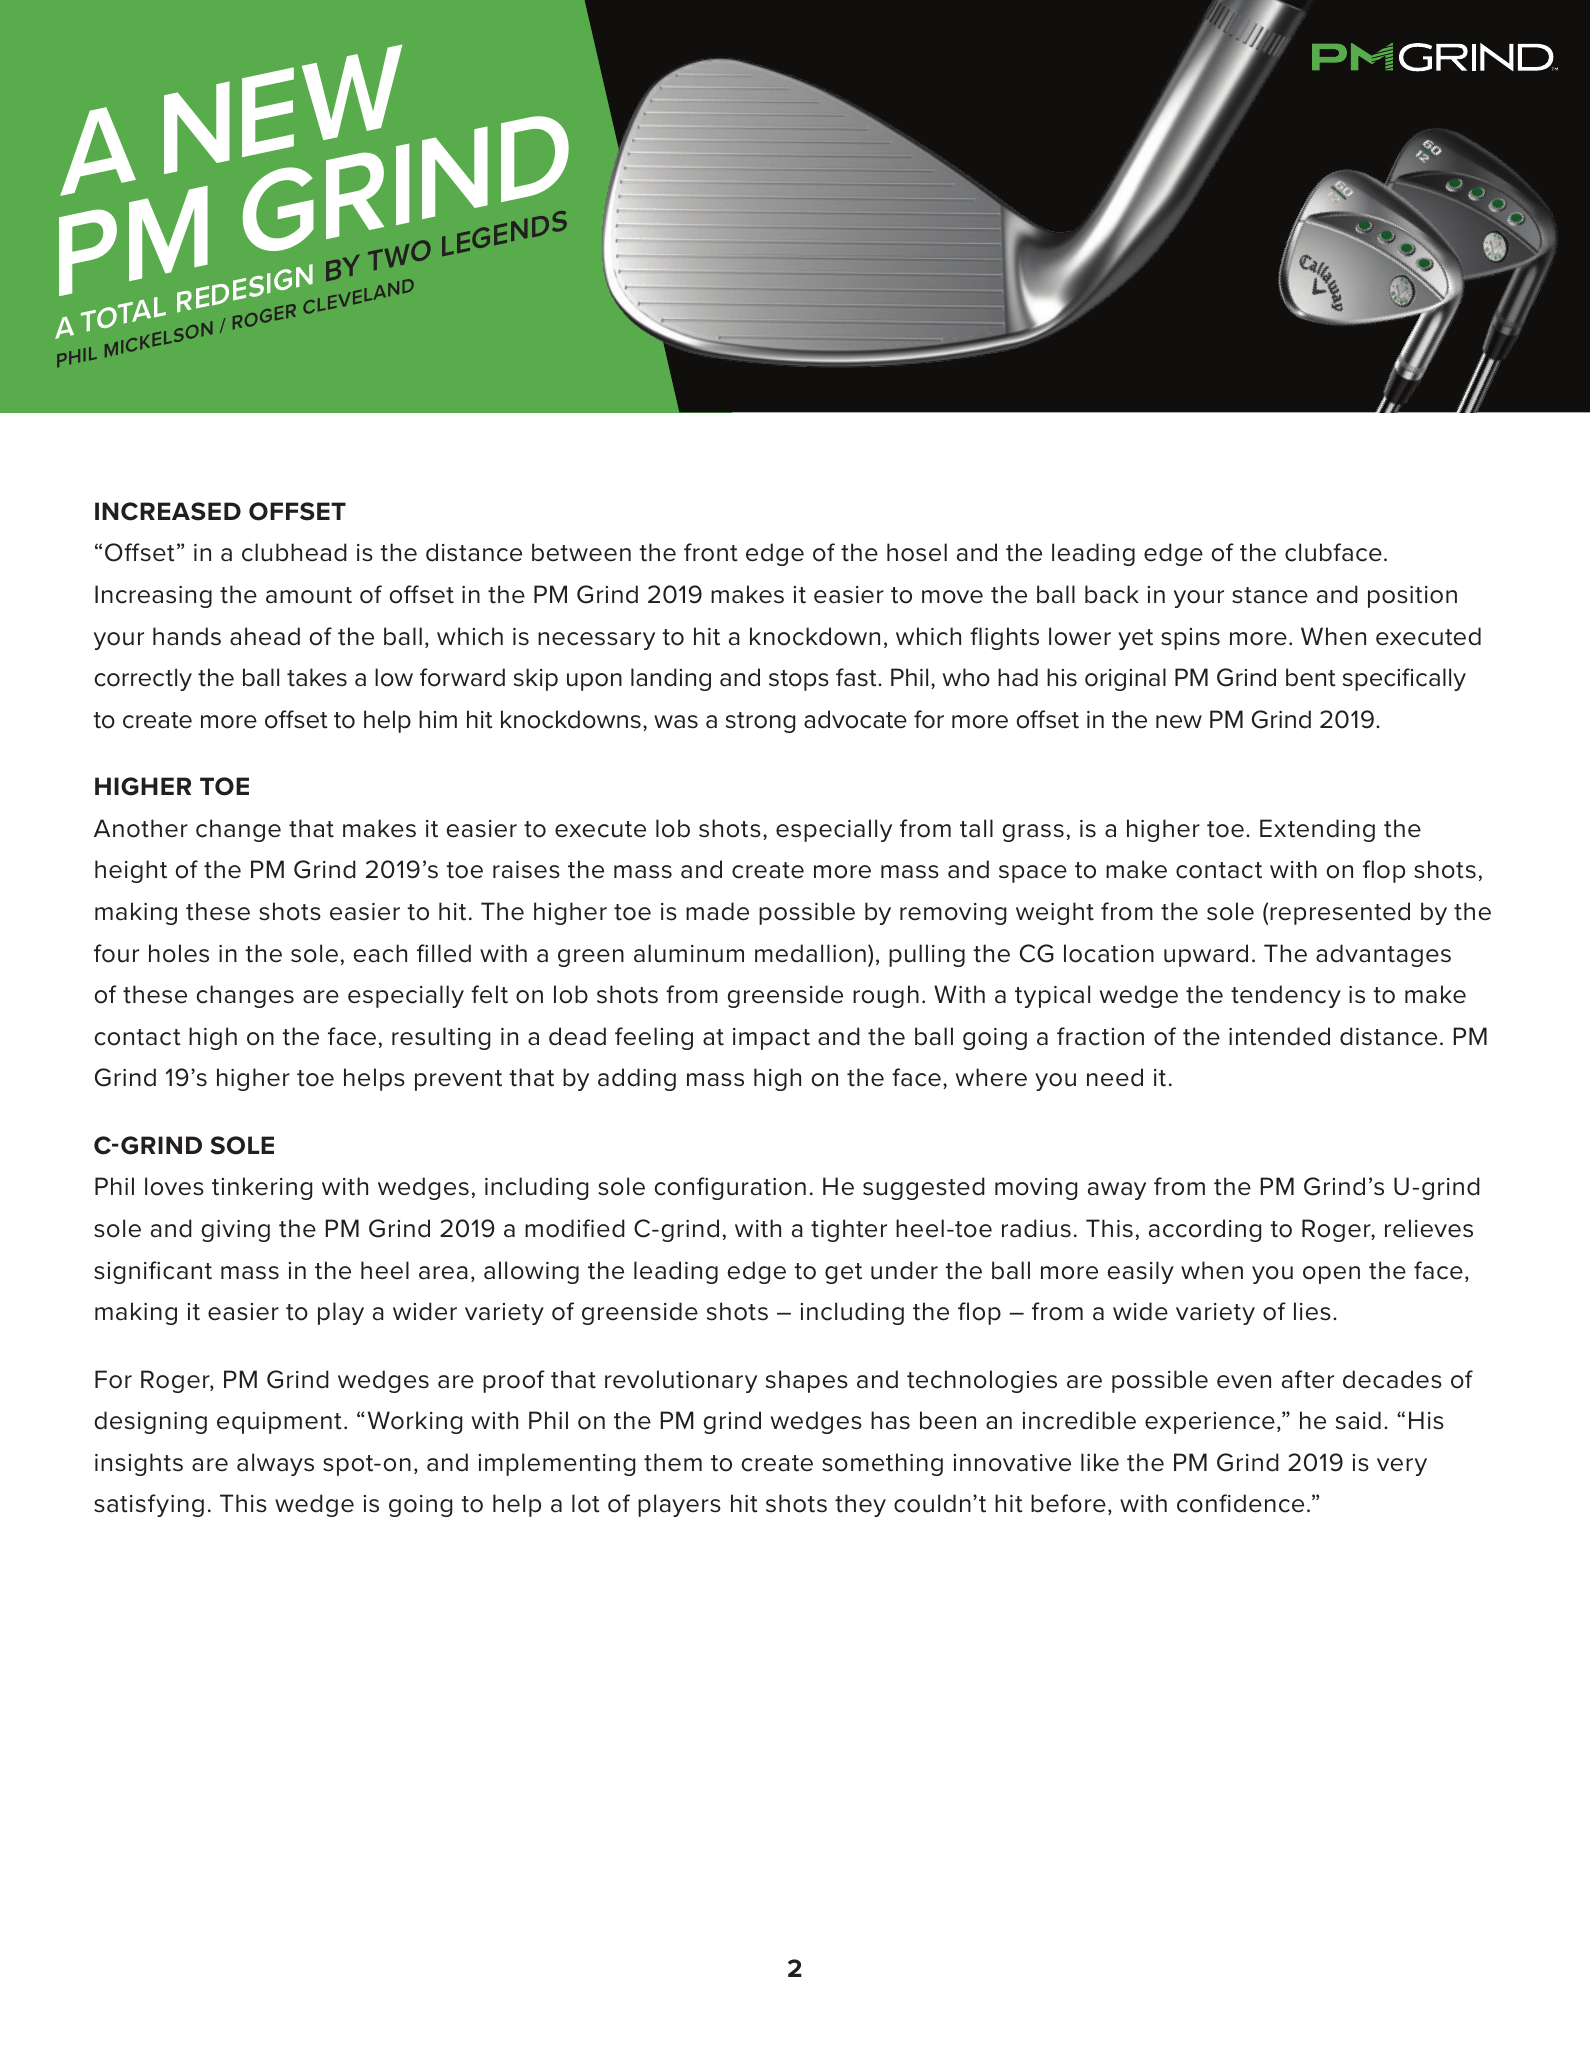 The image size is (1590, 2058). I want to click on them, so click(673, 1462).
